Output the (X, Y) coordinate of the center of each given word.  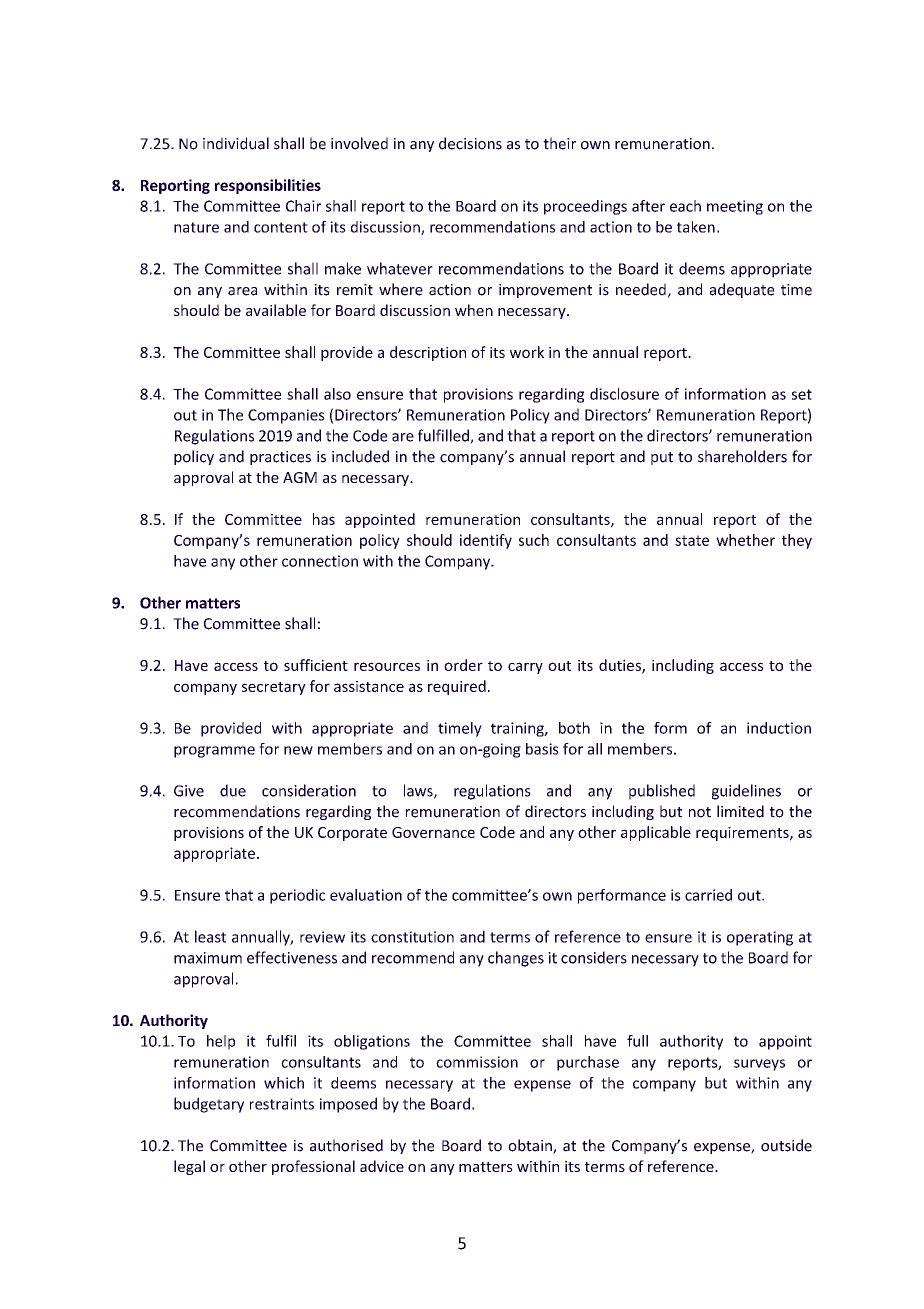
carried (708, 895)
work (527, 352)
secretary (274, 688)
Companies (286, 416)
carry (525, 668)
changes (516, 959)
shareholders (742, 456)
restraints (282, 1104)
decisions (470, 143)
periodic (297, 896)
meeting (735, 207)
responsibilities (268, 186)
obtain (531, 1146)
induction (779, 728)
